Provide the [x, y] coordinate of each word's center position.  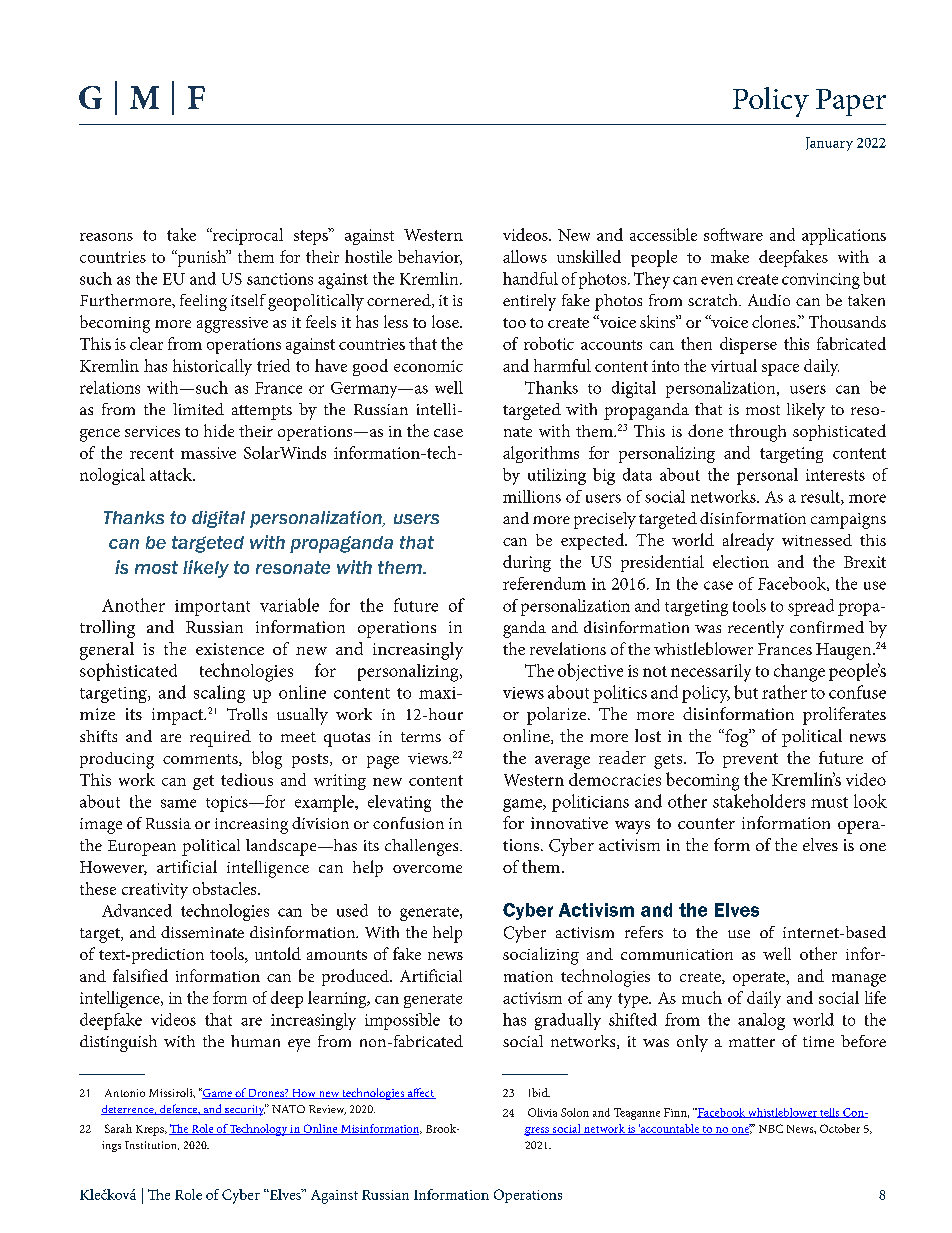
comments [201, 760]
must [829, 802]
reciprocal [246, 236]
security [244, 1110]
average [562, 762]
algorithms [541, 454]
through [757, 433]
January [829, 144]
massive [208, 453]
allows [525, 256]
